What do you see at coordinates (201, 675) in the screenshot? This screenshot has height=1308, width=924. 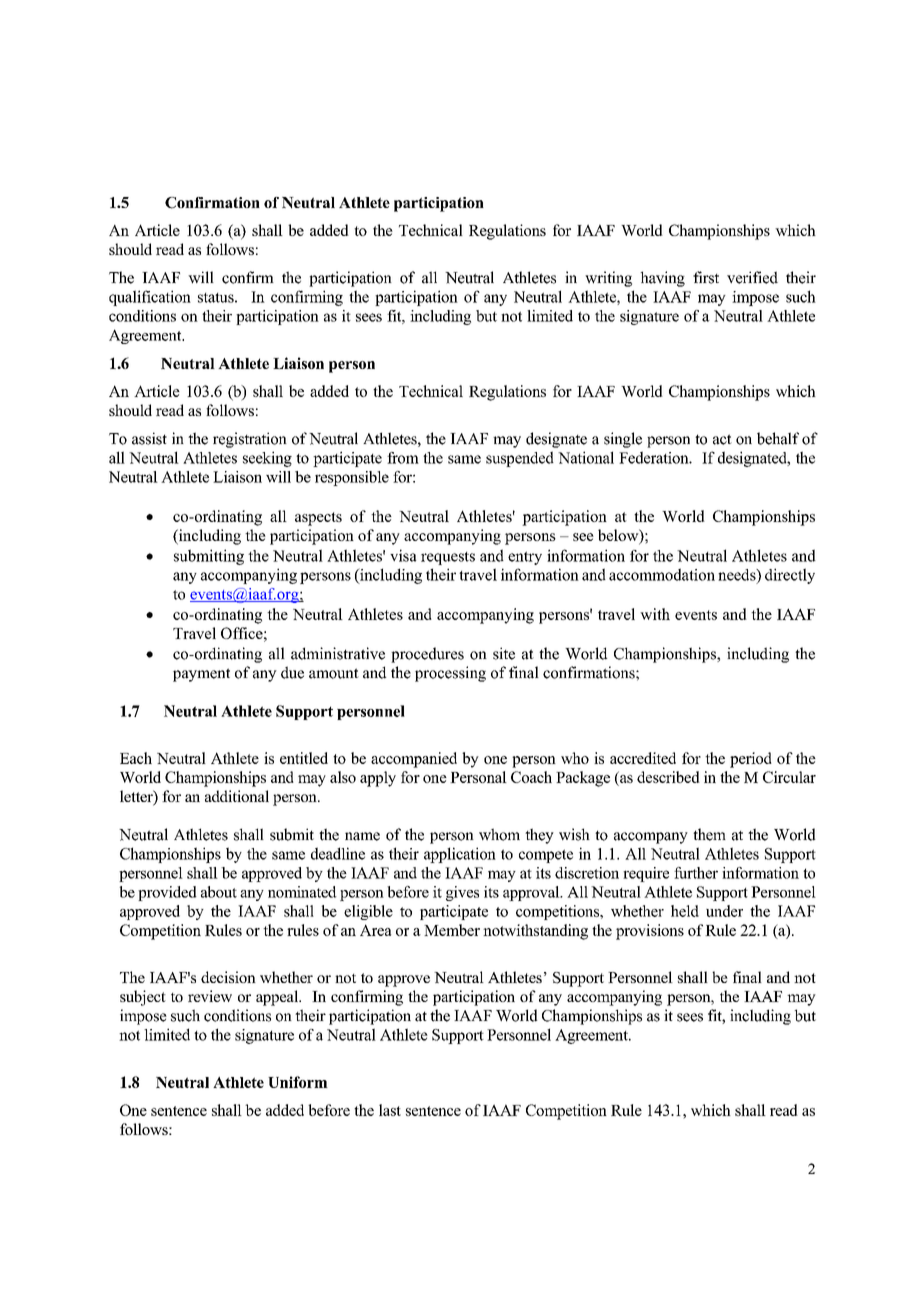 I see `payment` at bounding box center [201, 675].
